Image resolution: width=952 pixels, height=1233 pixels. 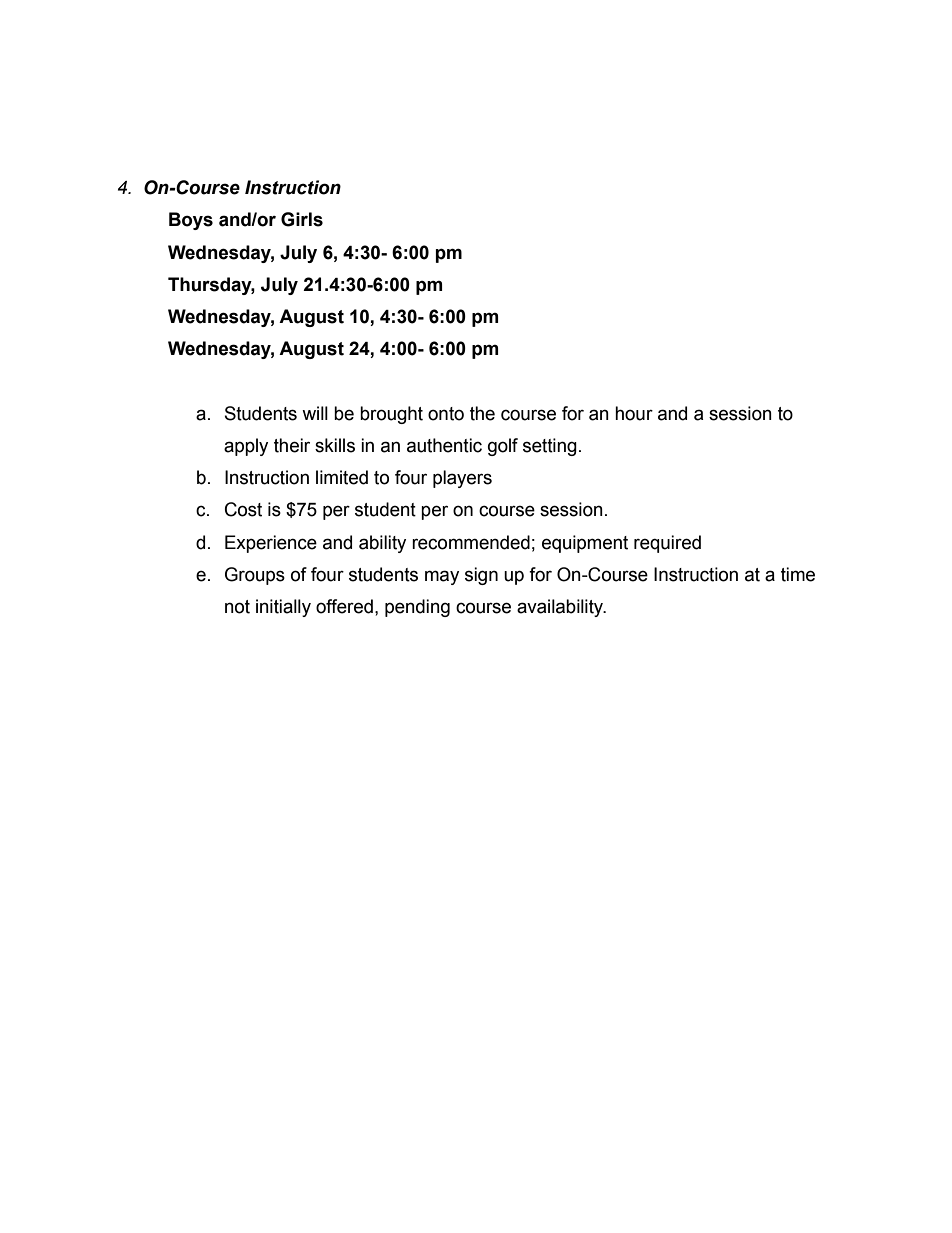 What do you see at coordinates (292, 445) in the page?
I see `their` at bounding box center [292, 445].
